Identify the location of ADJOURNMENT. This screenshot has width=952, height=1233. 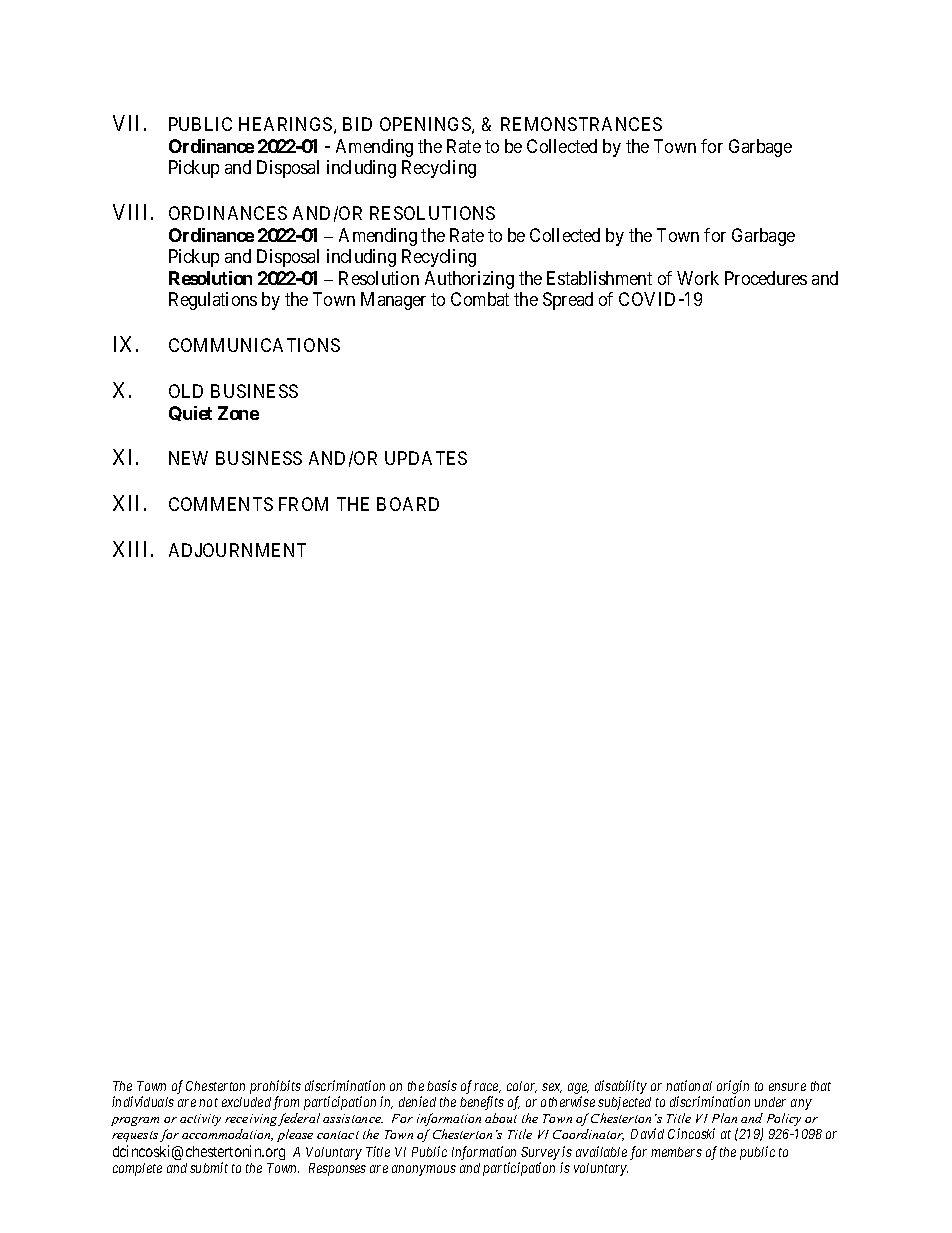
(237, 550).
